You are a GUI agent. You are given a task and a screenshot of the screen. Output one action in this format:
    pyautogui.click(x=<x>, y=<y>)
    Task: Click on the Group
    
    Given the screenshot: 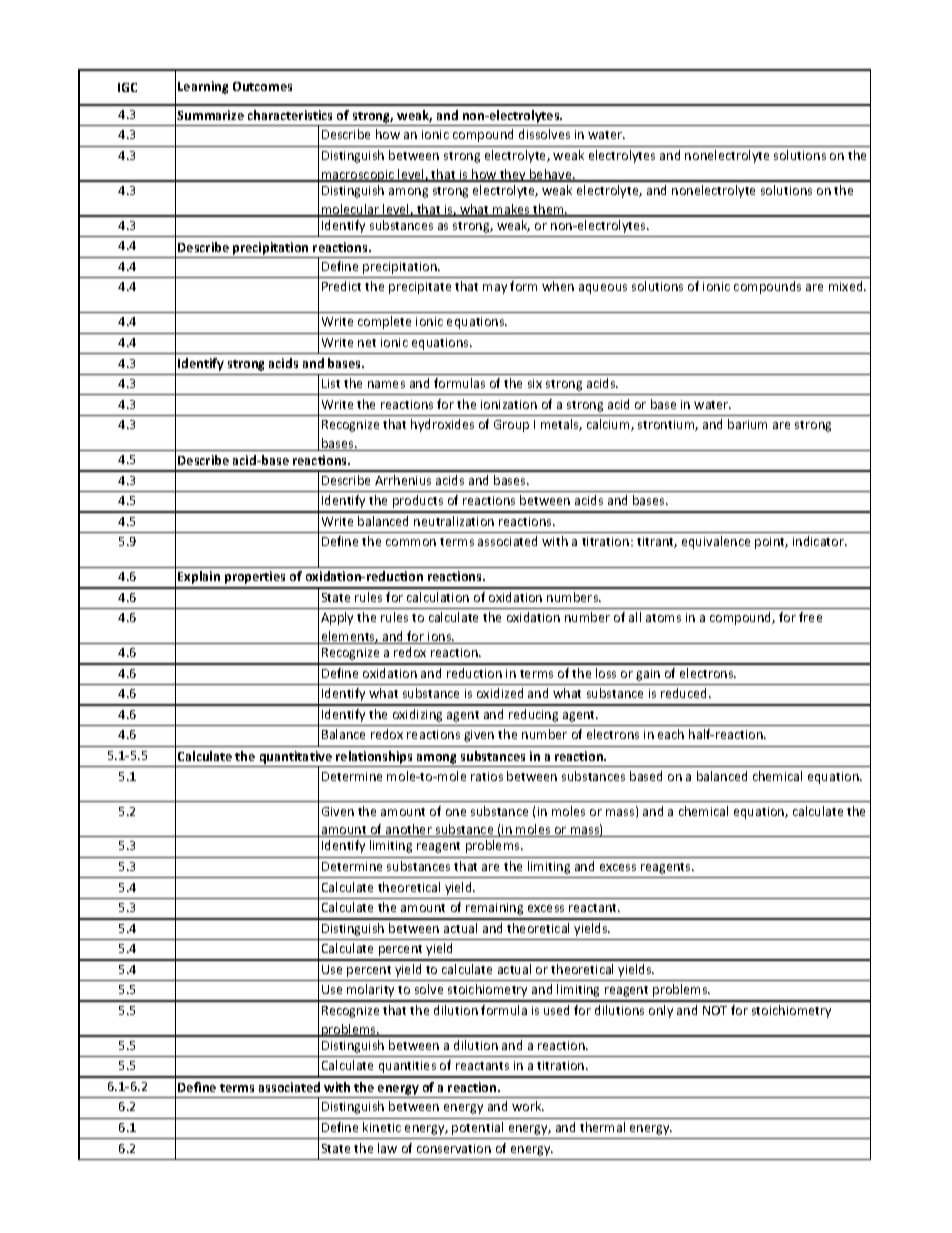 What is the action you would take?
    pyautogui.click(x=511, y=426)
